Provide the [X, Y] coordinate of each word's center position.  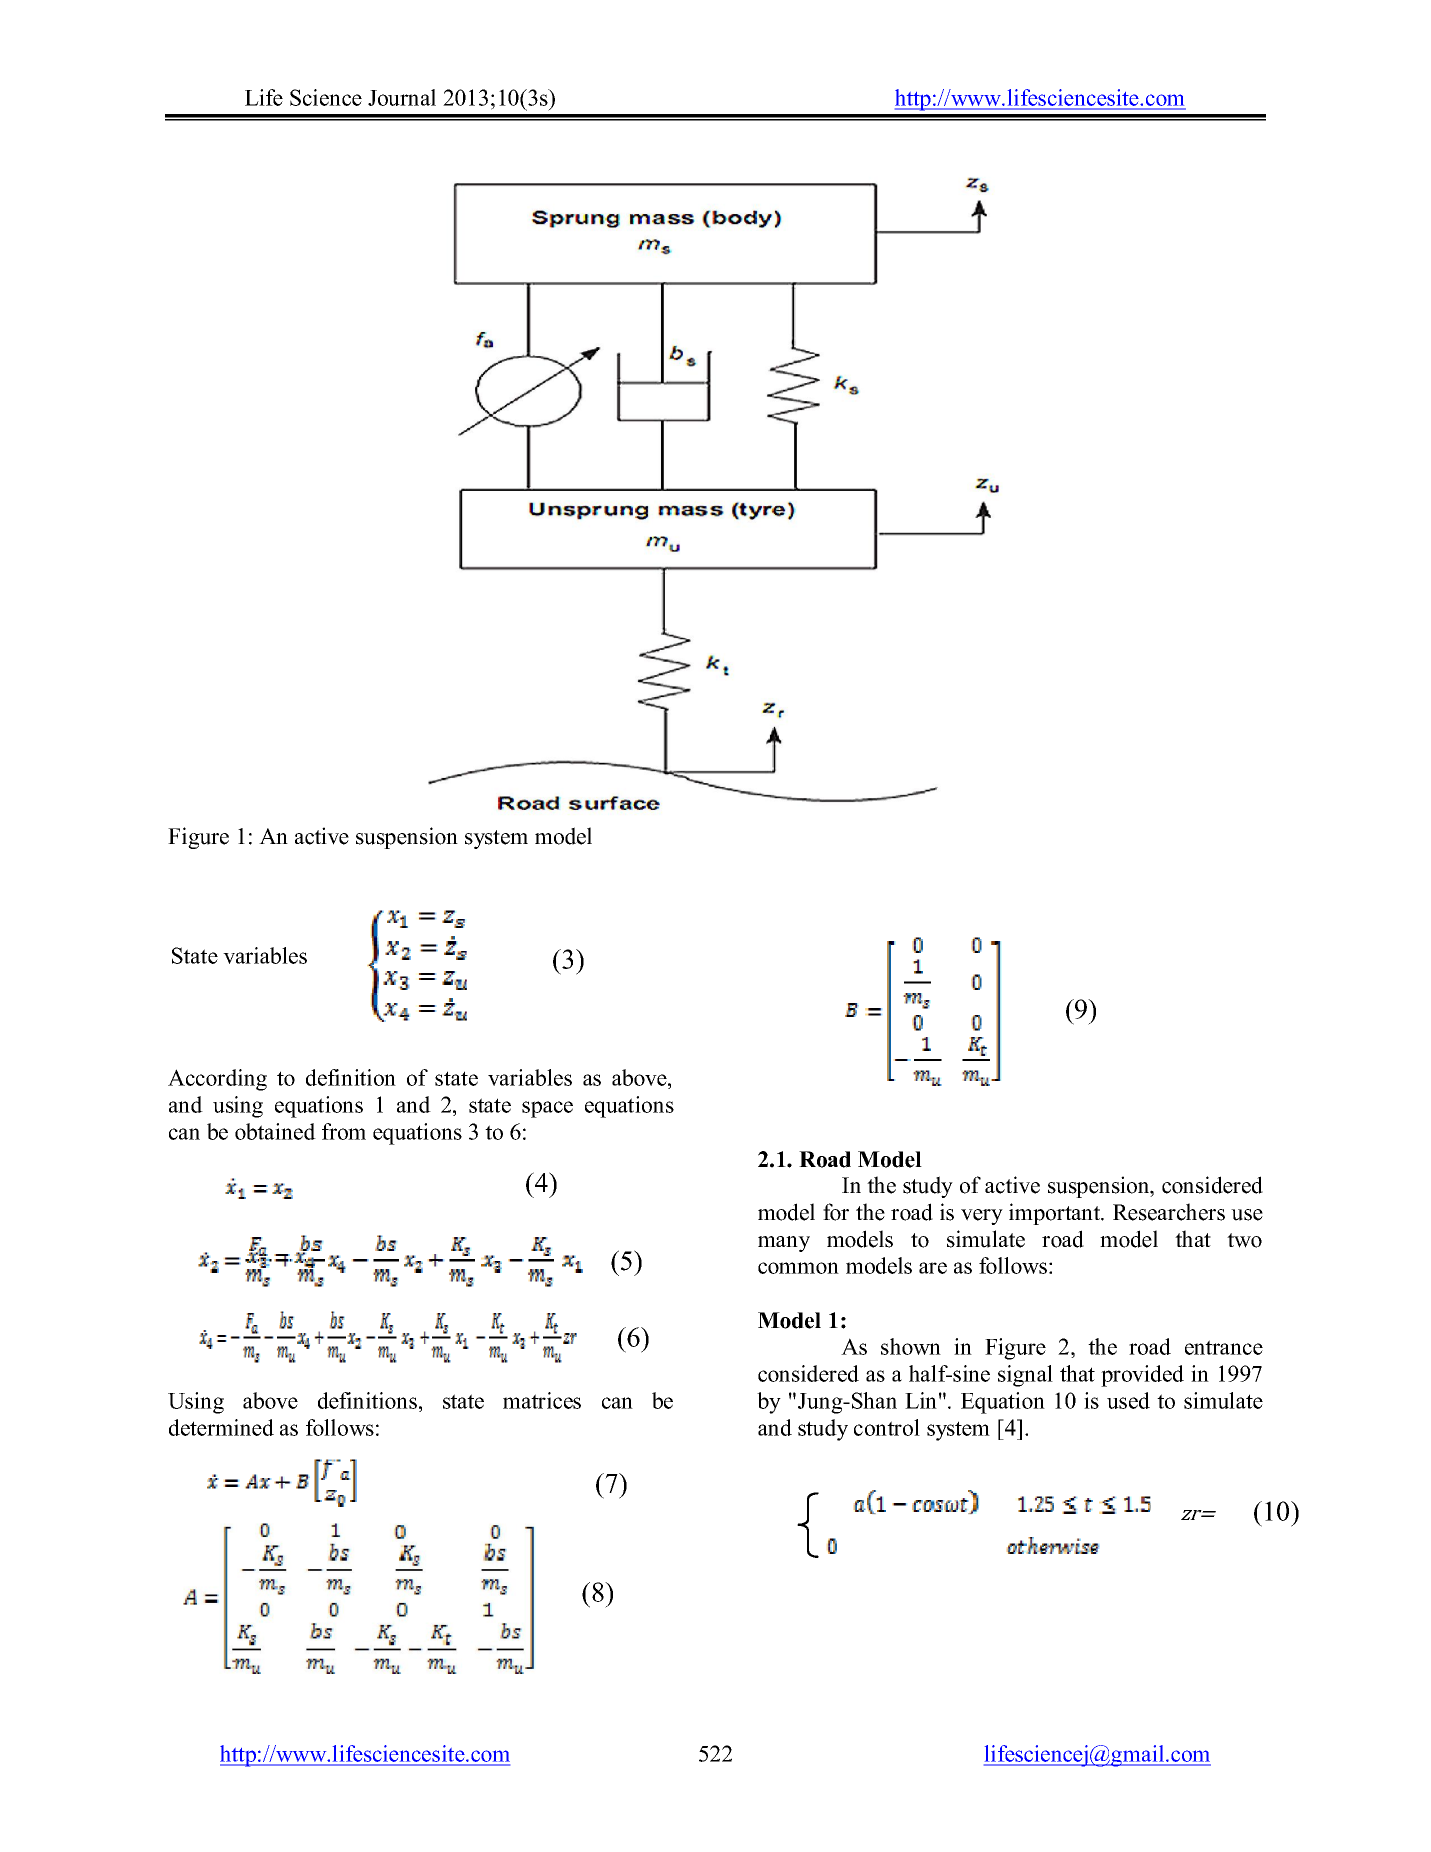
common [798, 1268]
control [887, 1427]
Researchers [1169, 1212]
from [344, 1131]
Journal [402, 97]
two [1244, 1240]
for [836, 1212]
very [982, 1217]
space [547, 1109]
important [1056, 1214]
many [784, 1244]
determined [221, 1427]
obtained [275, 1131]
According [217, 1080]
